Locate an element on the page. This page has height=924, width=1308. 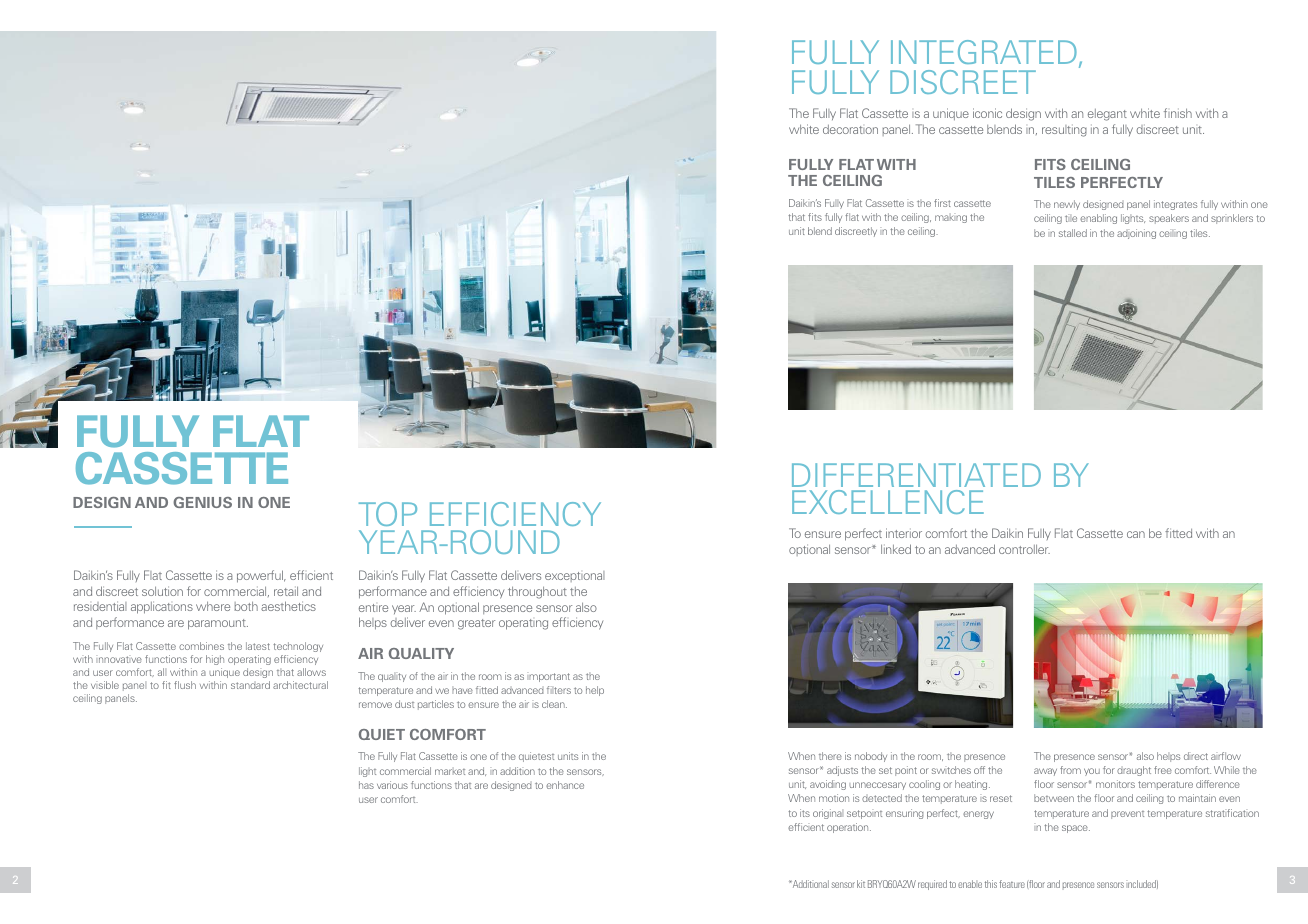
direct is located at coordinates (1196, 756).
